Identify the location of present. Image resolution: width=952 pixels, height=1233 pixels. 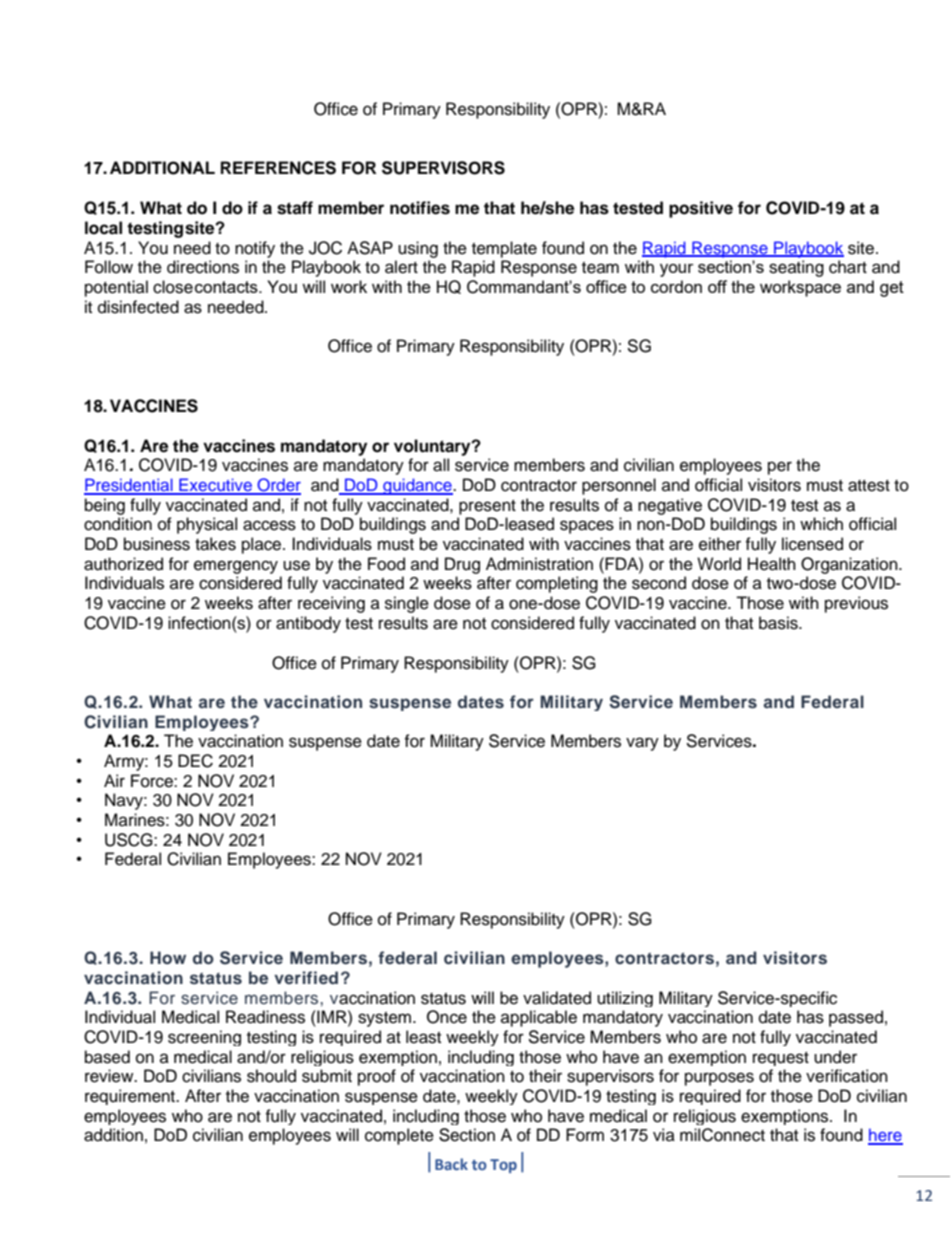
(487, 507).
